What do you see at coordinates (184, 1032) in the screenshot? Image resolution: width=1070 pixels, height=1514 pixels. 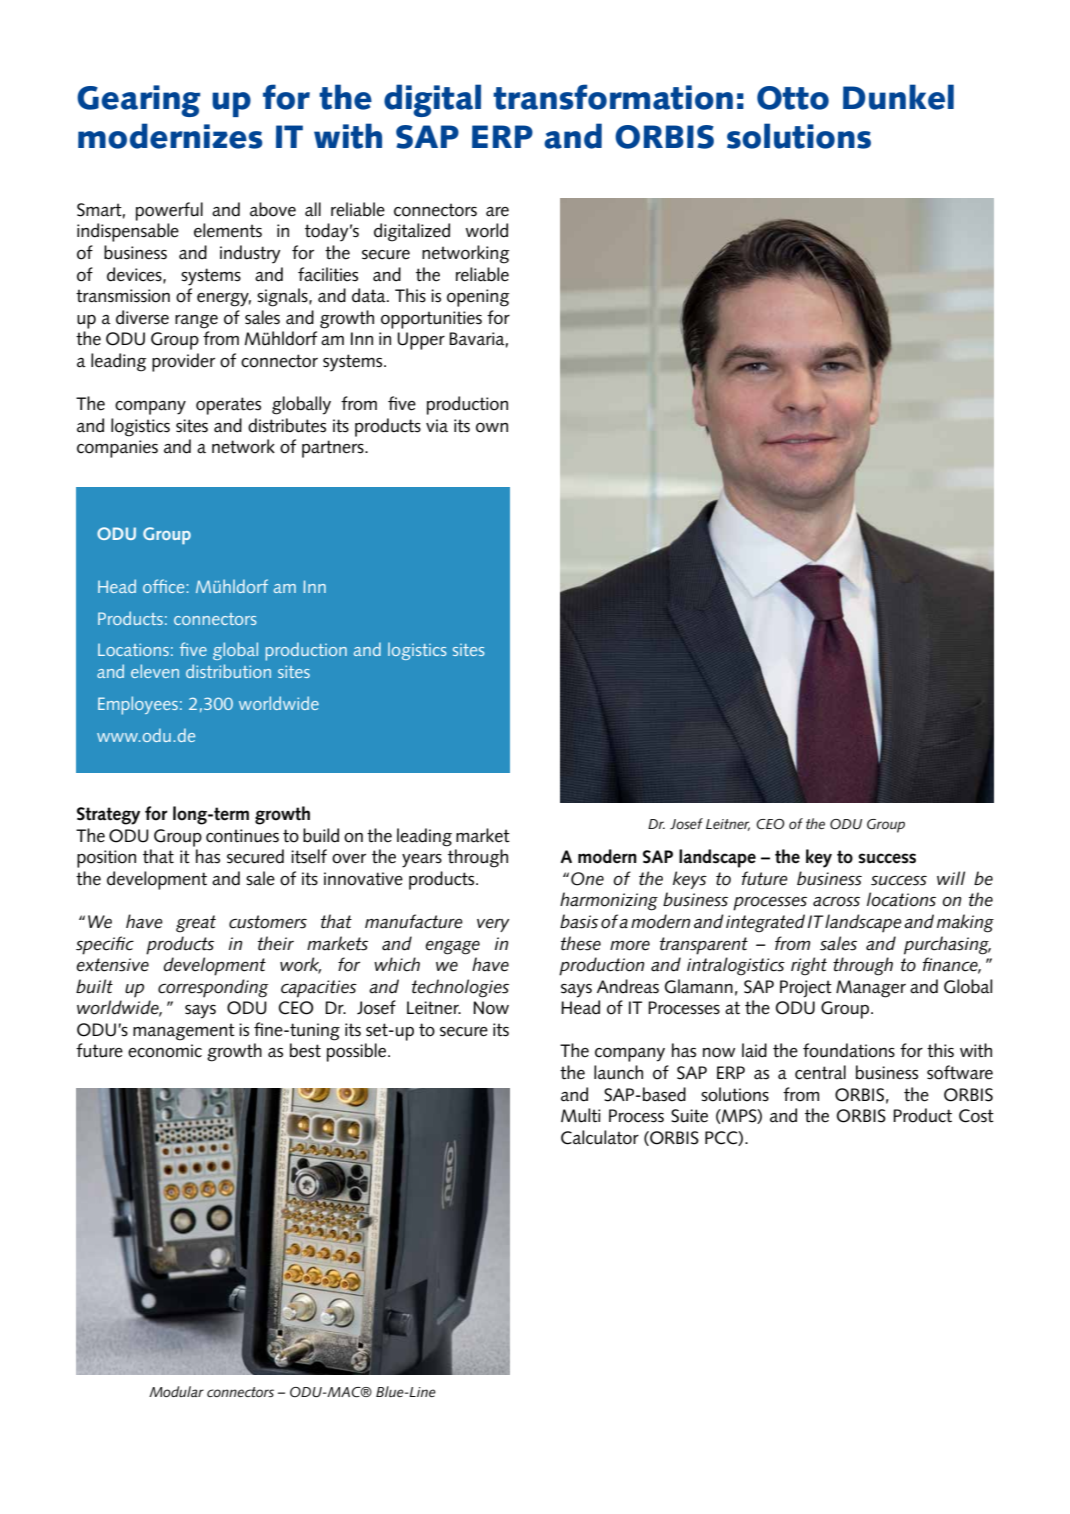 I see `management` at bounding box center [184, 1032].
